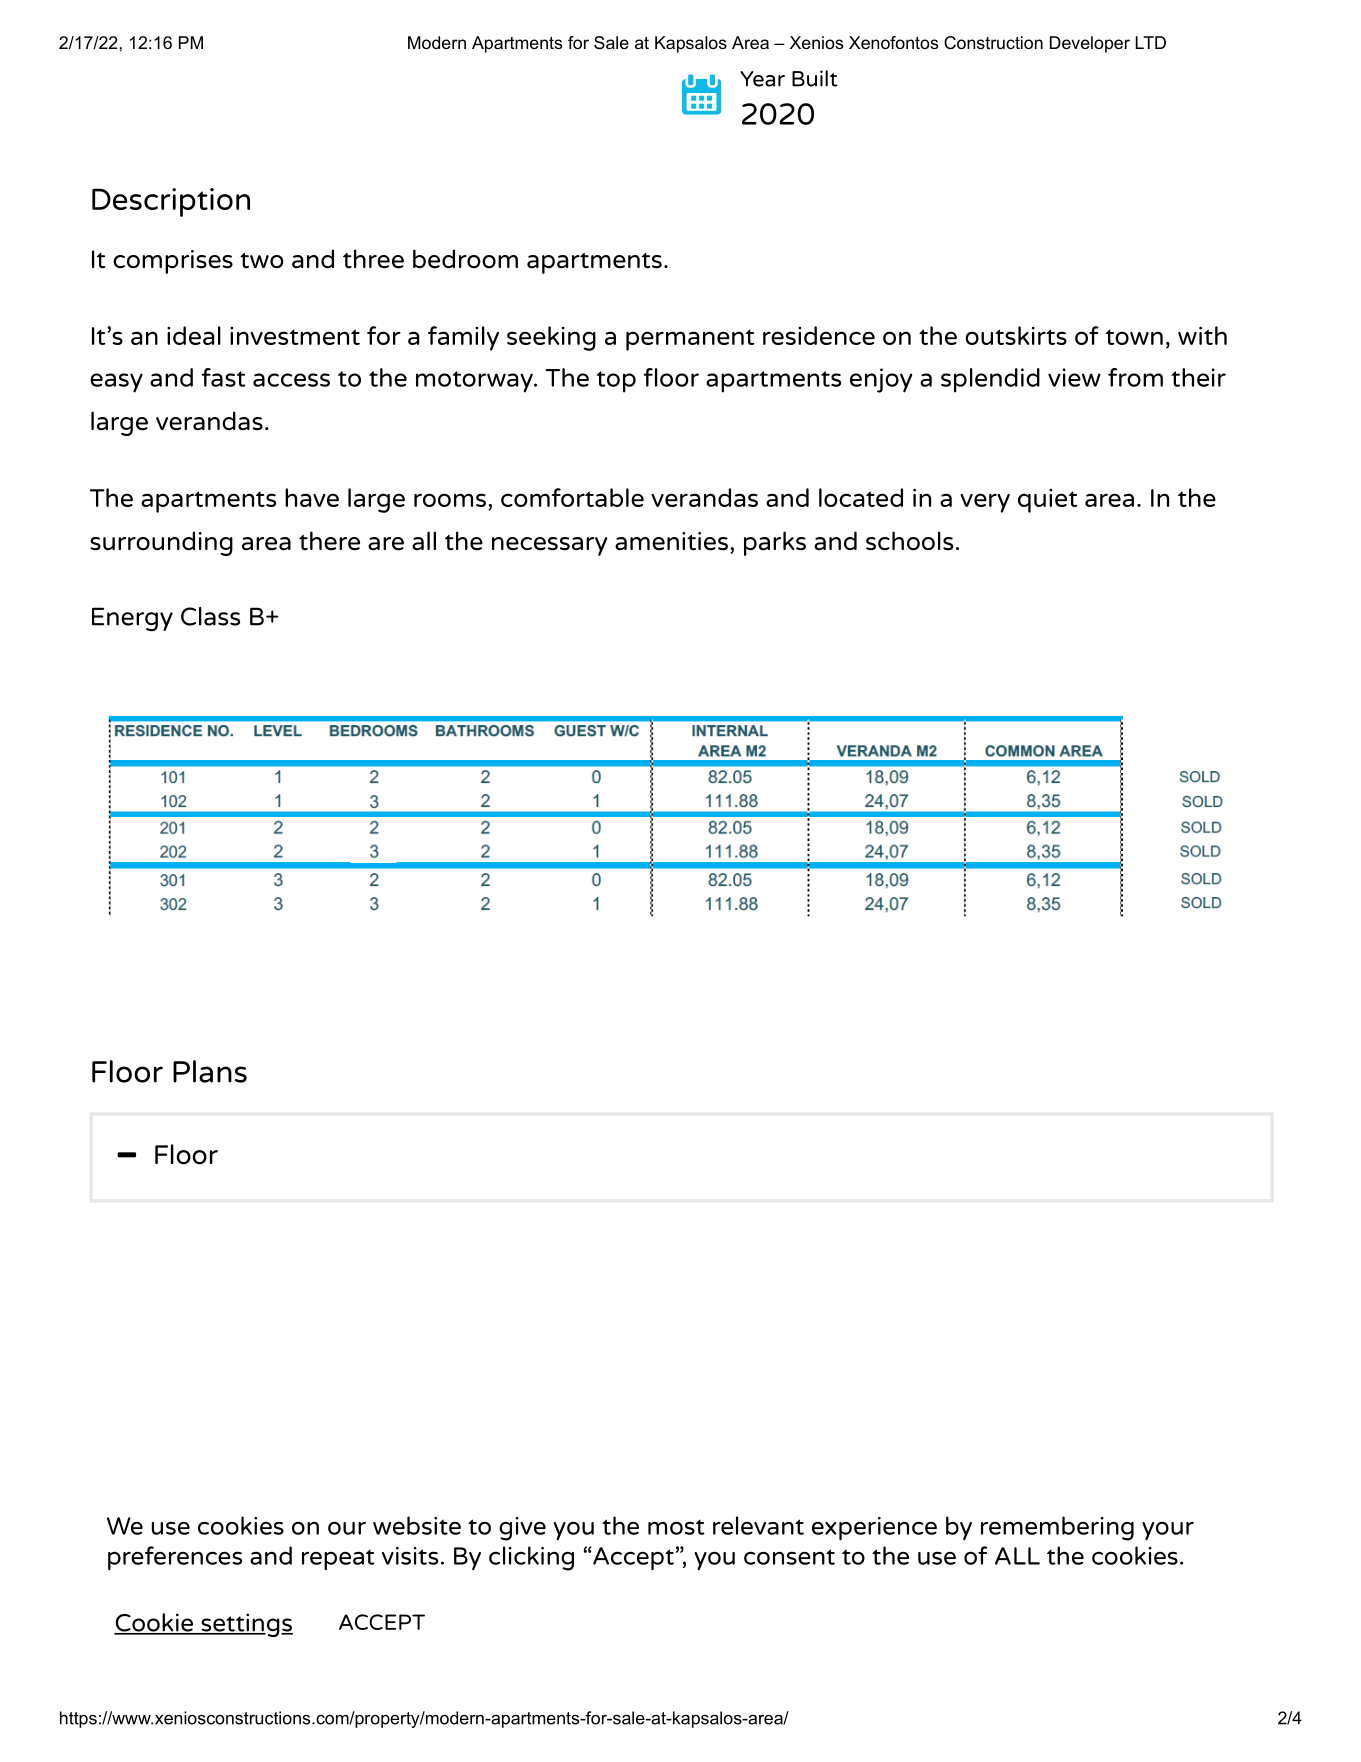 This screenshot has width=1361, height=1762. Describe the element at coordinates (1090, 44) in the screenshot. I see `Developer` at that location.
